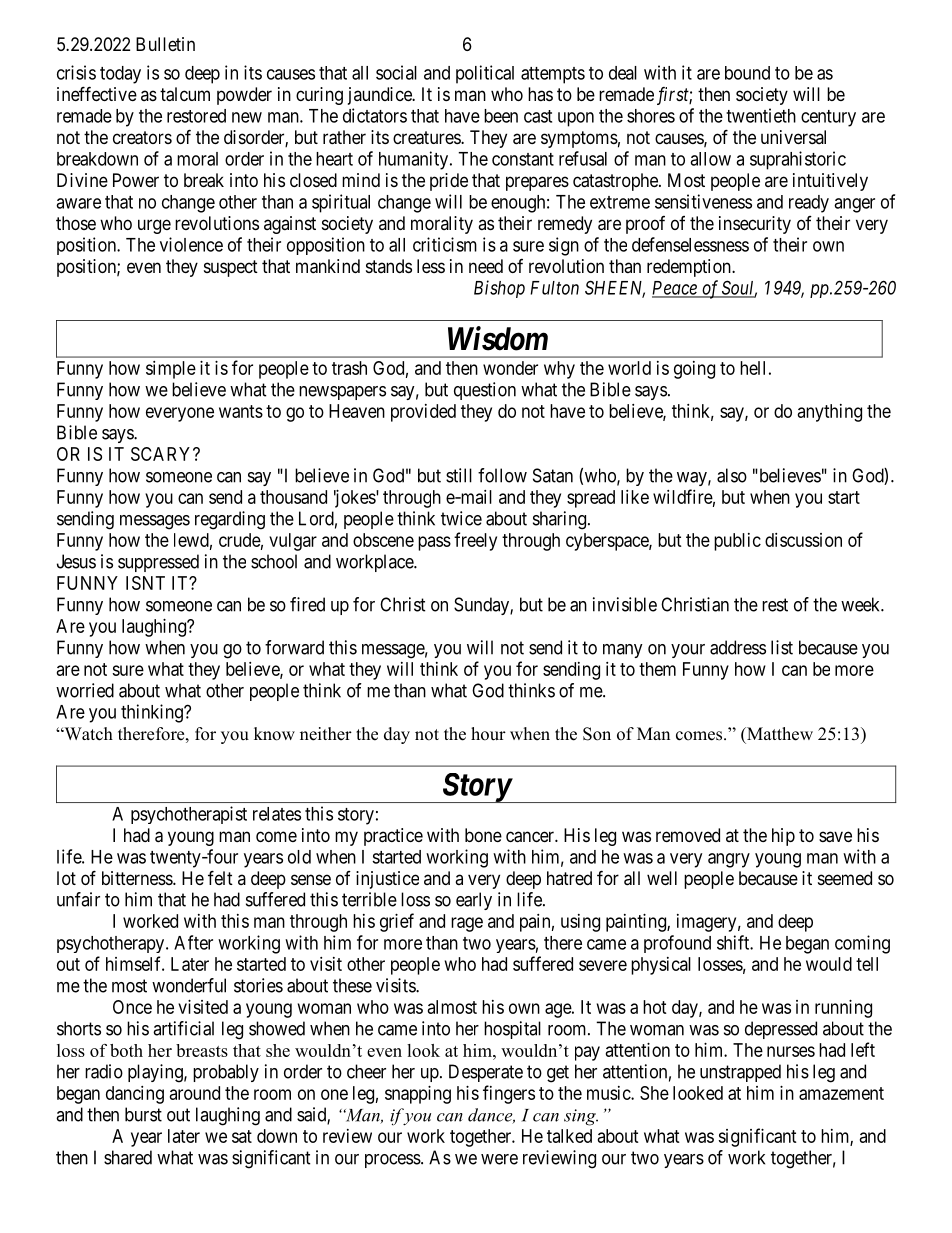 Image resolution: width=952 pixels, height=1233 pixels. I want to click on angry, so click(729, 860).
